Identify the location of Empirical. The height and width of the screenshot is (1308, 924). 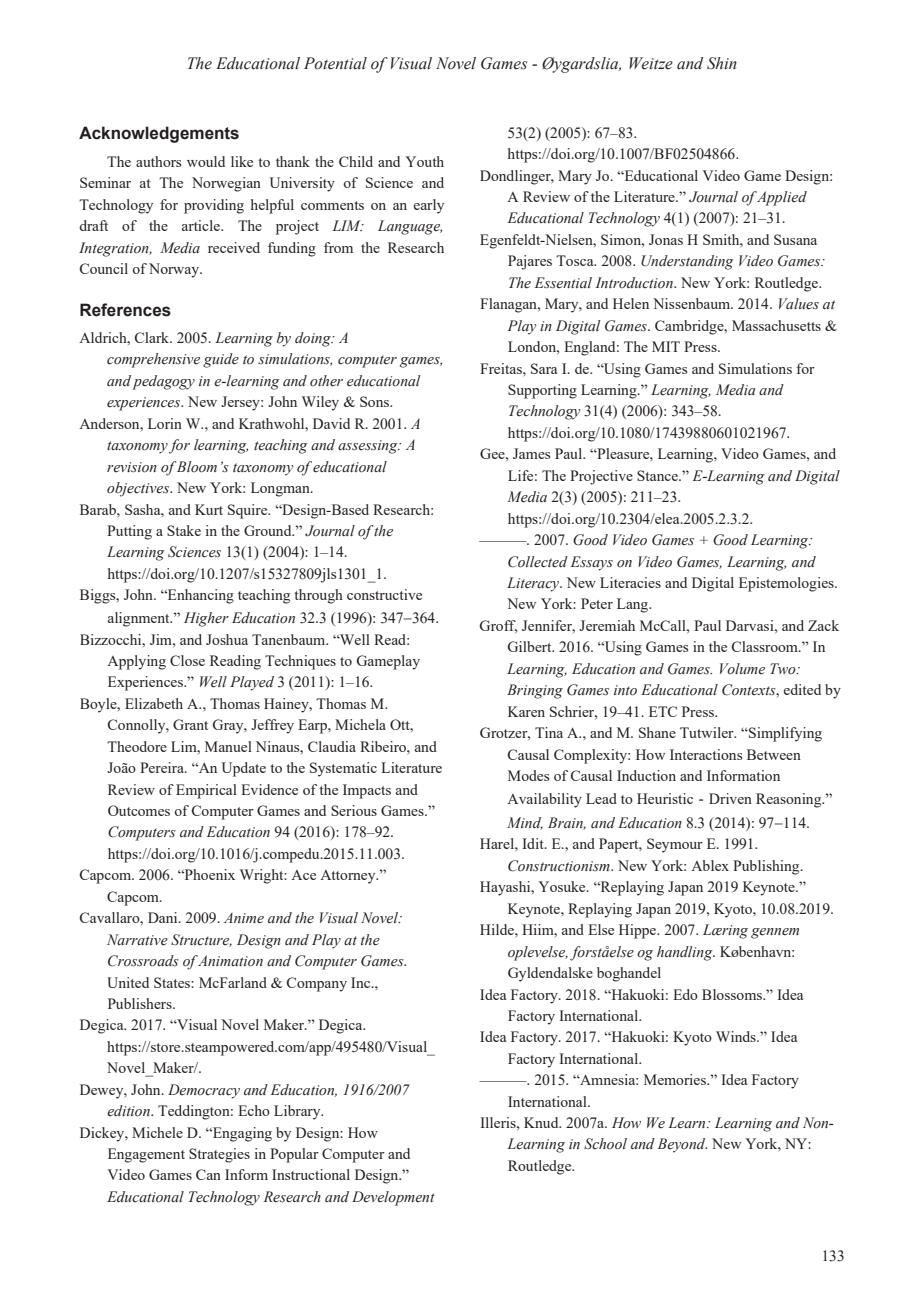
(206, 791).
